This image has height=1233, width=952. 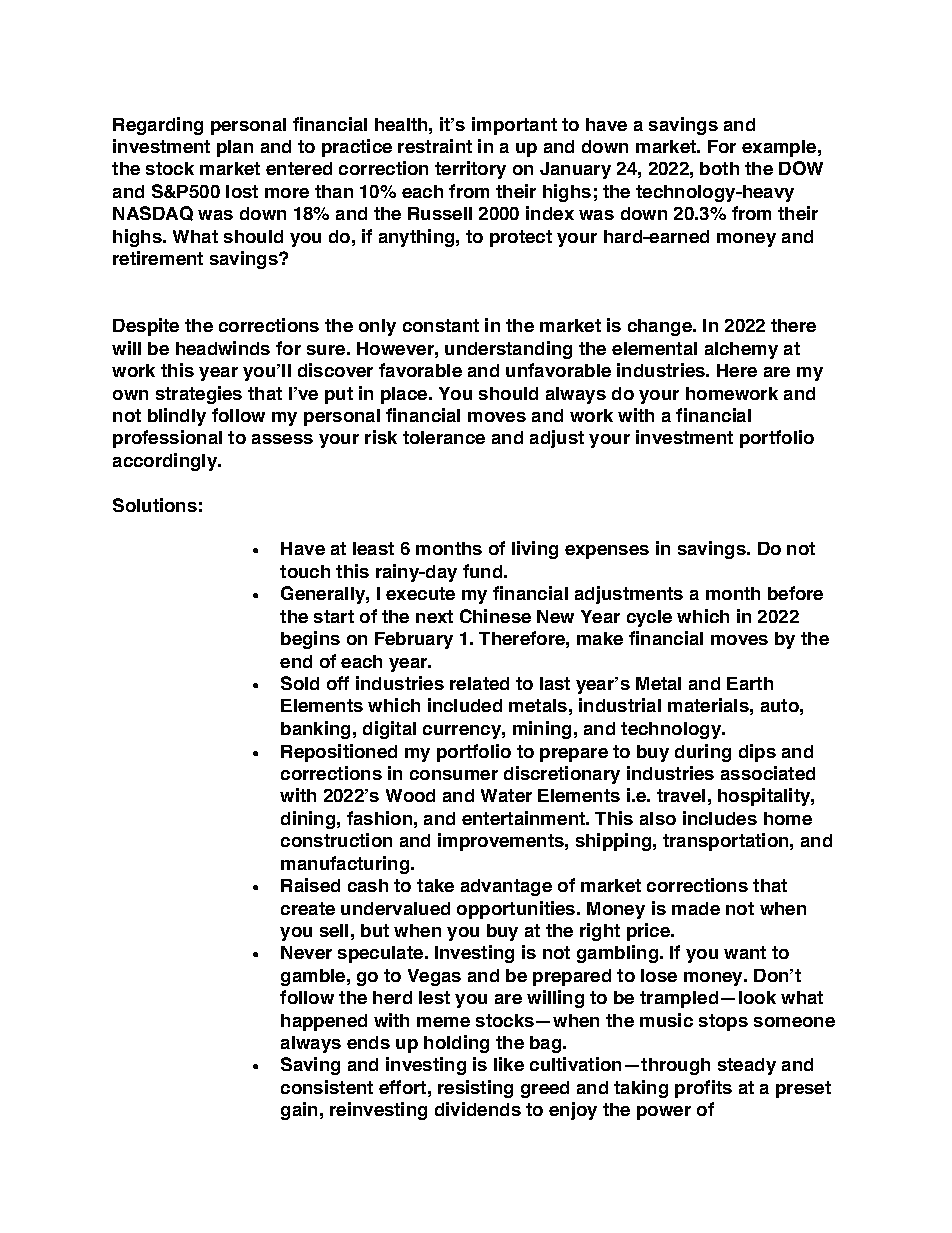 What do you see at coordinates (235, 148) in the image?
I see `plan` at bounding box center [235, 148].
